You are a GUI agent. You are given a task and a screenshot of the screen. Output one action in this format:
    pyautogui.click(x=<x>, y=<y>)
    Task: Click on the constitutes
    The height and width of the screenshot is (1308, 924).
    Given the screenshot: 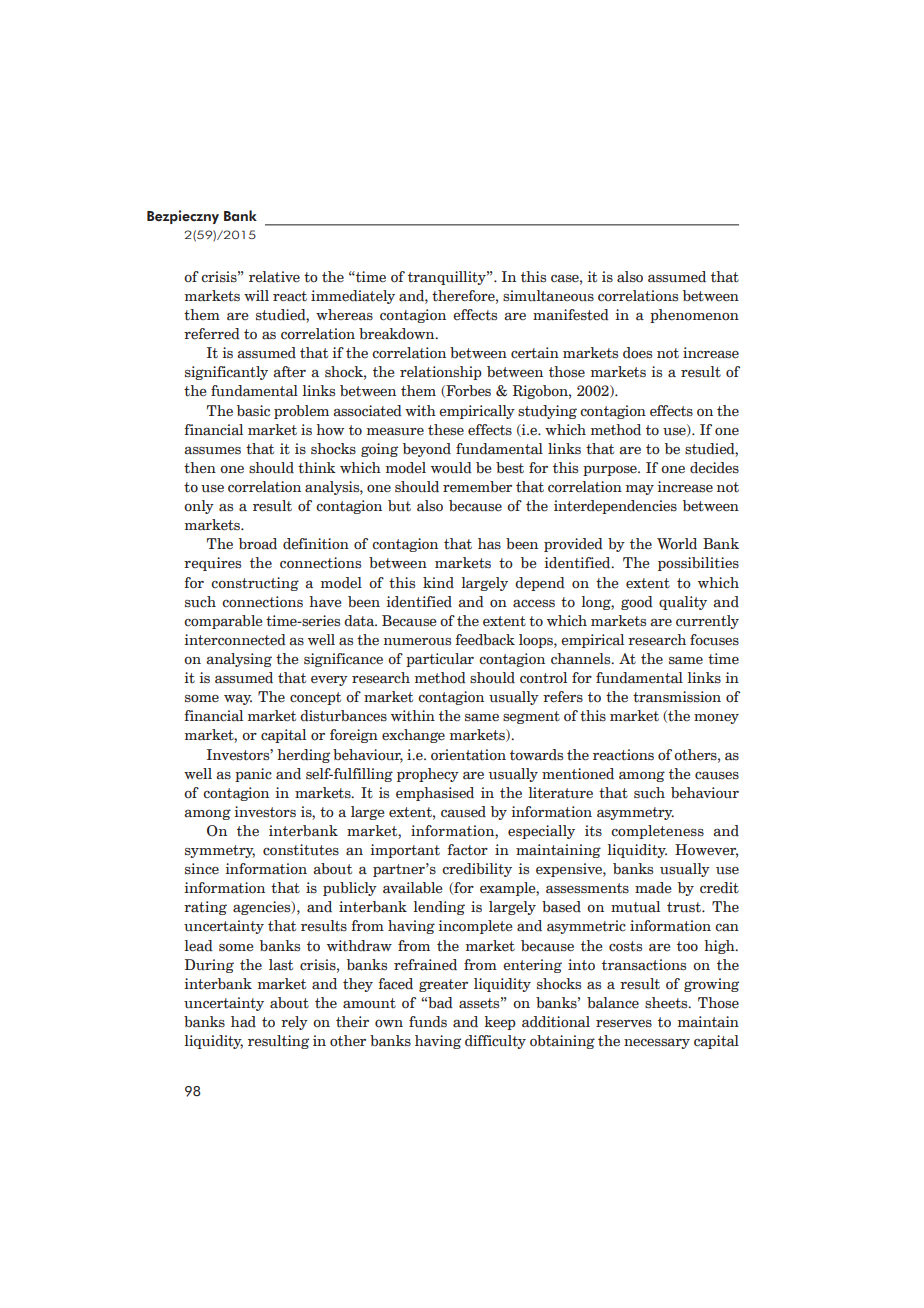 What is the action you would take?
    pyautogui.click(x=301, y=850)
